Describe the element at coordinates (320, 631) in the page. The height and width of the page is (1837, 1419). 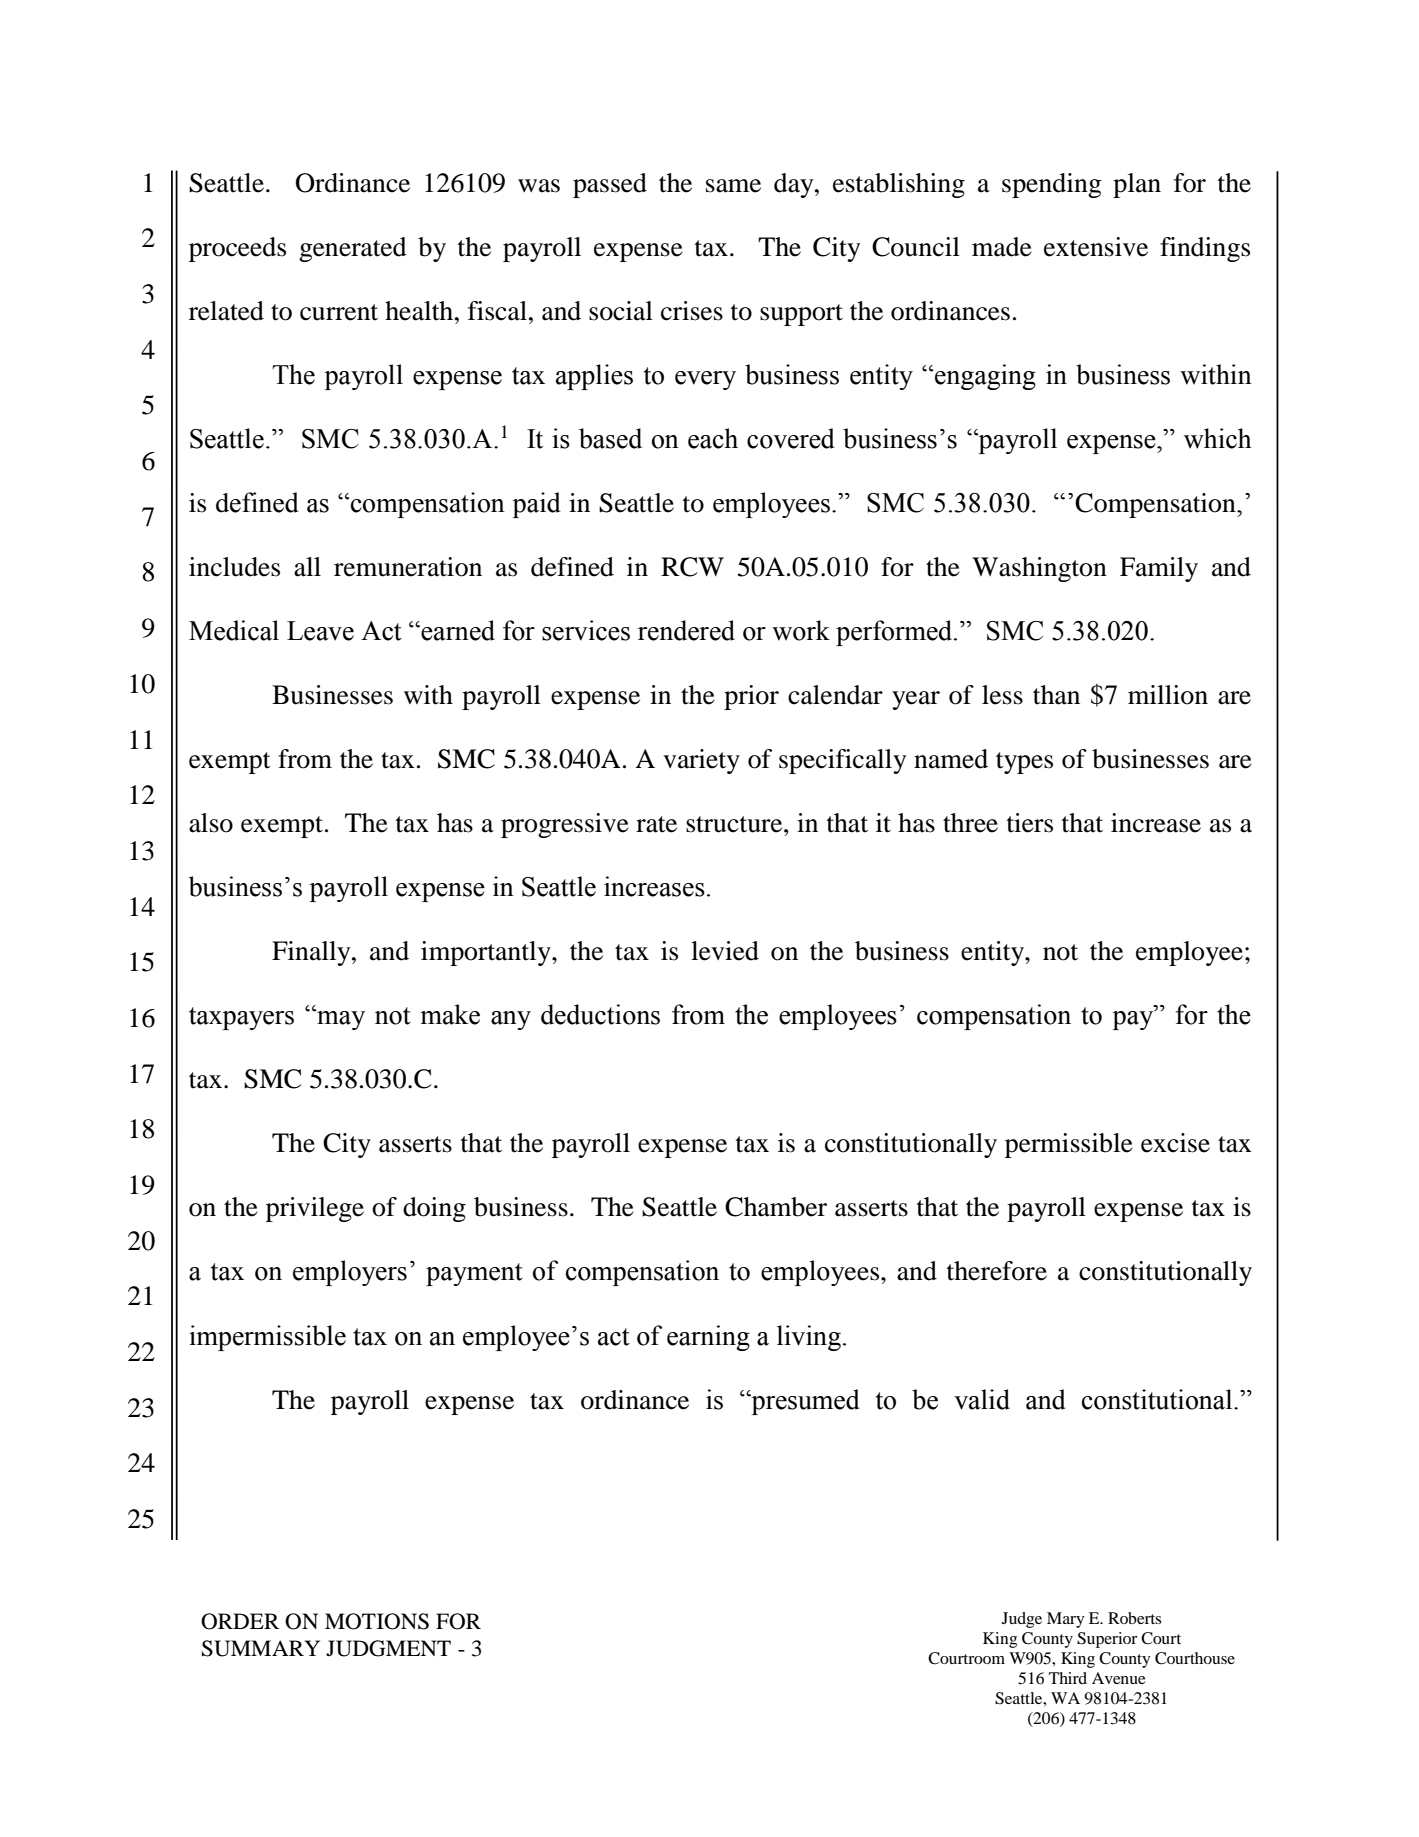
I see `Leave` at that location.
